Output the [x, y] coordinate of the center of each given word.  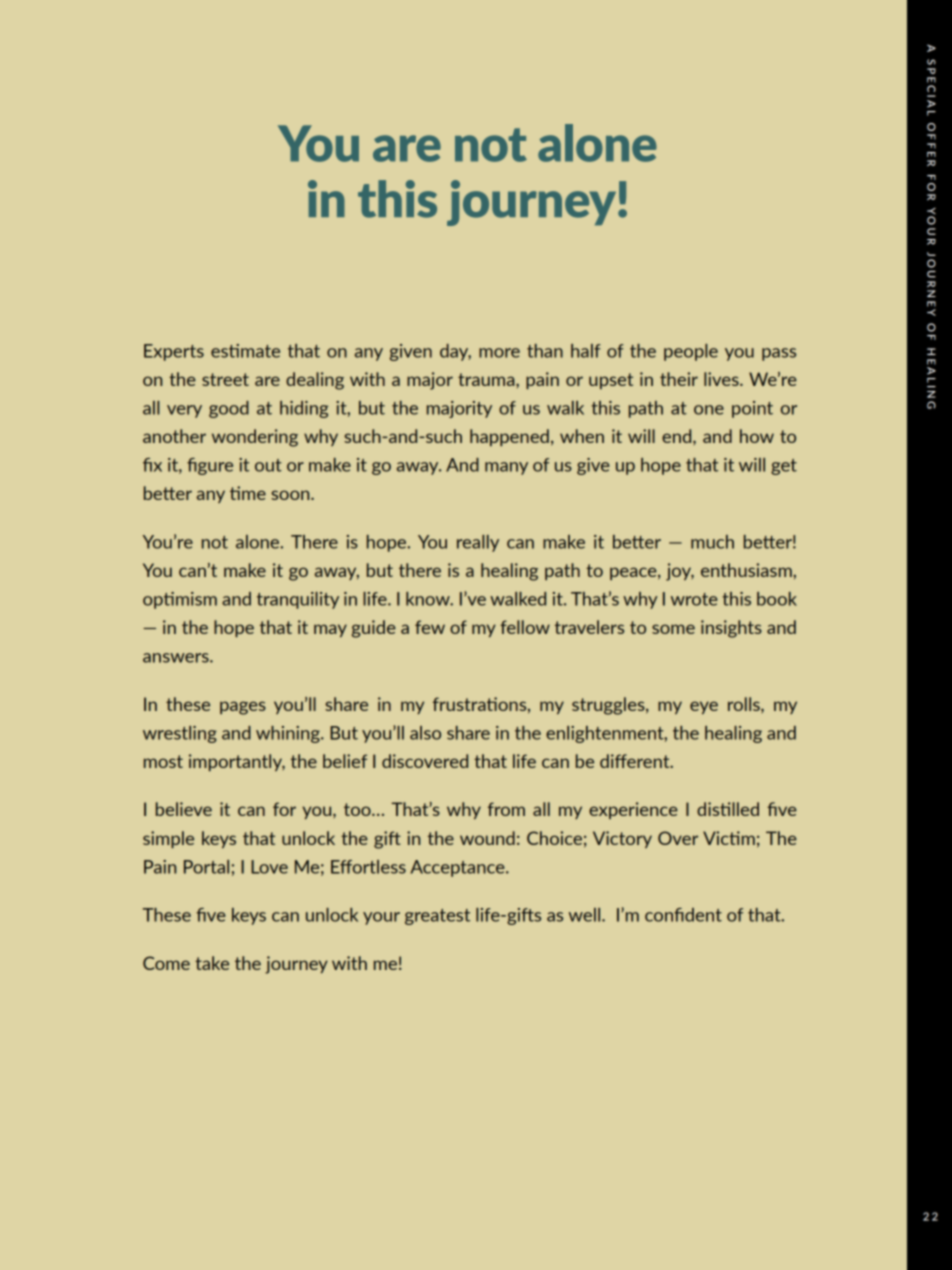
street [225, 379]
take [212, 963]
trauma [487, 379]
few [430, 627]
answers [177, 658]
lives [722, 379]
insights [731, 629]
